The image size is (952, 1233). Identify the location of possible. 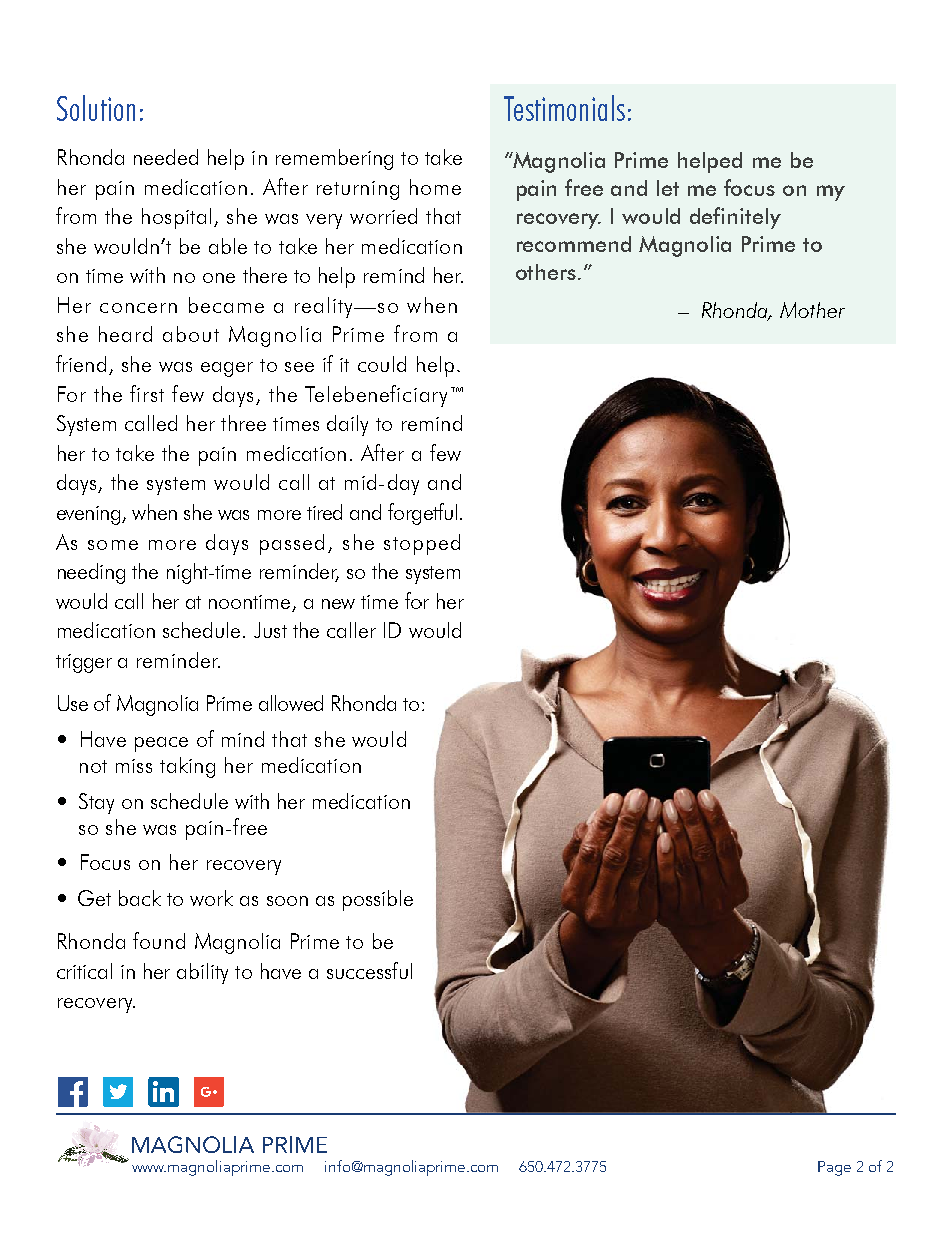
(378, 900).
